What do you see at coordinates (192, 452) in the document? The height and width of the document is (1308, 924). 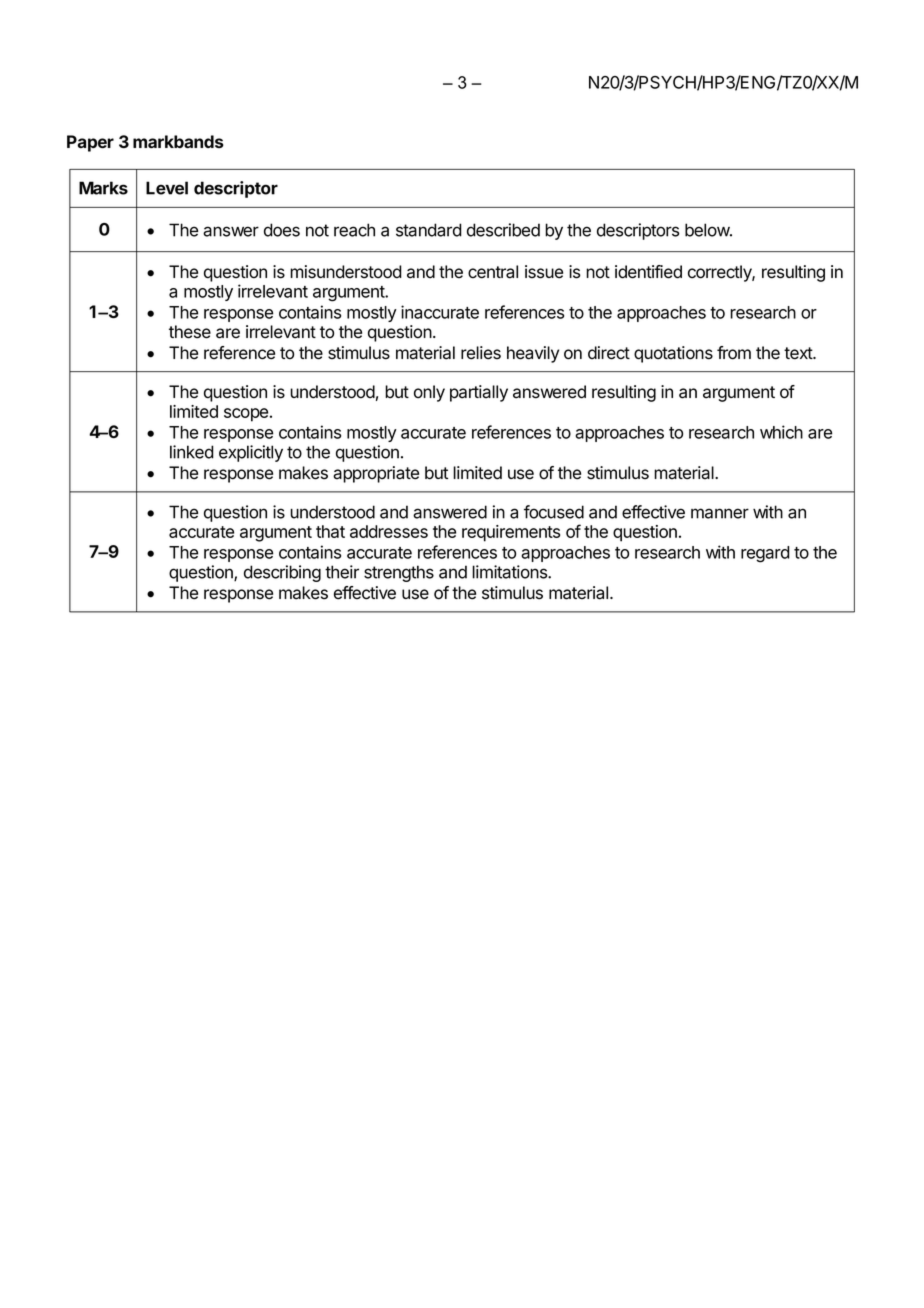 I see `linked` at bounding box center [192, 452].
